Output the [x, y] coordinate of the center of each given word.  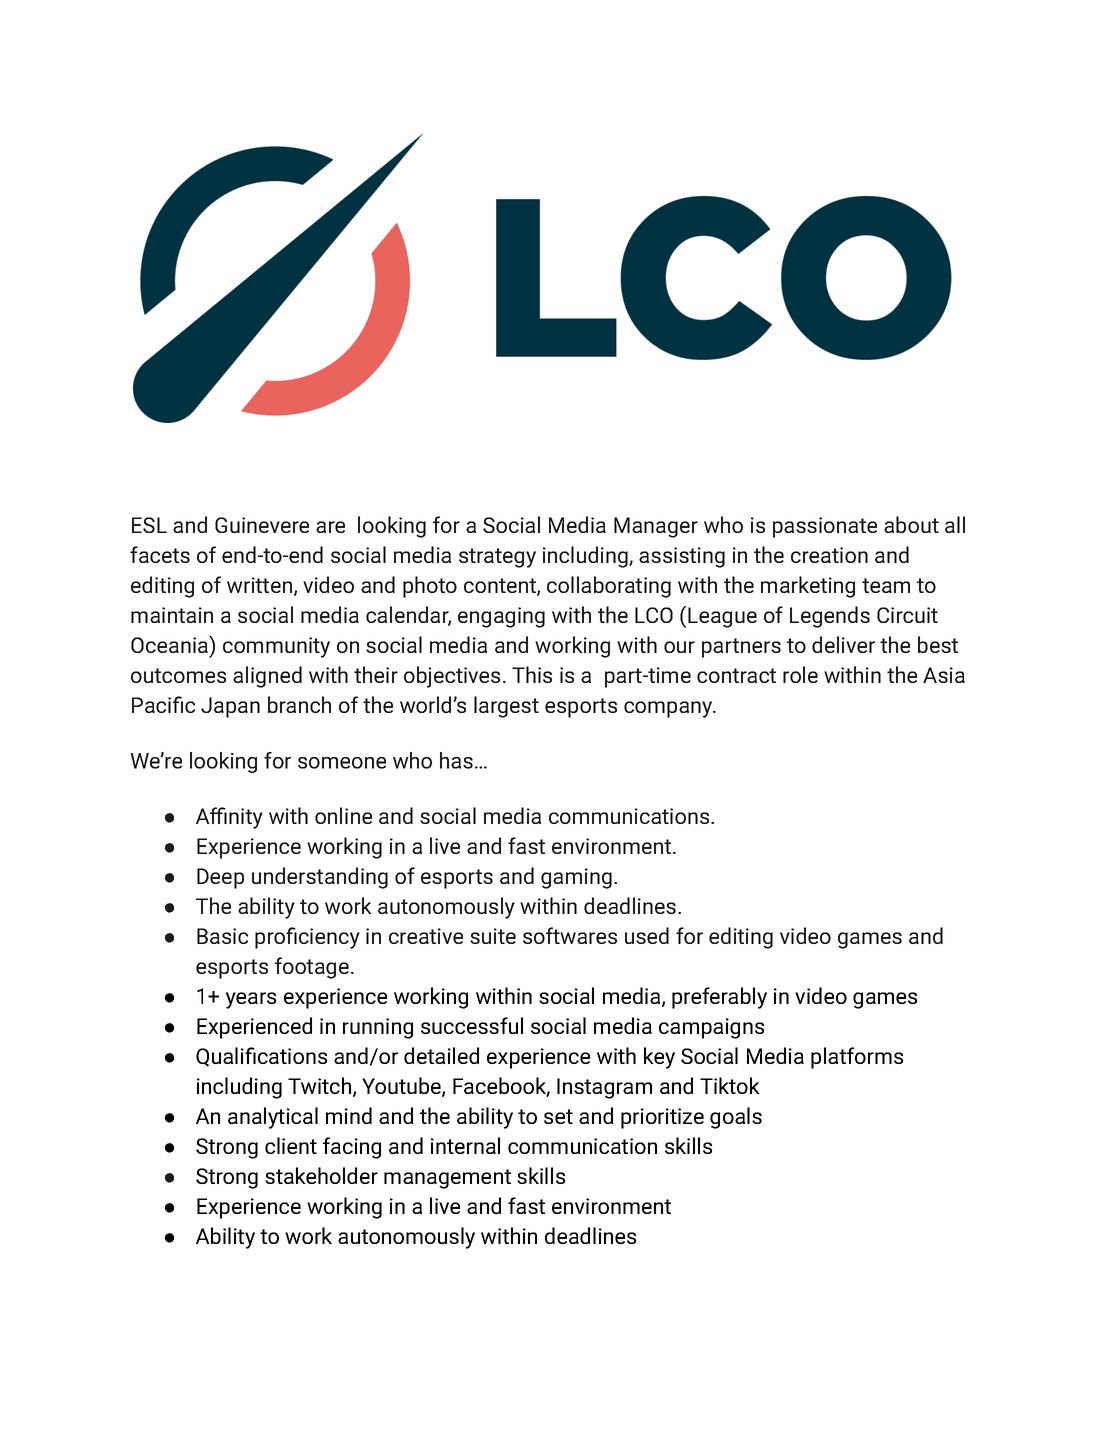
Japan [230, 707]
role [800, 674]
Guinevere [262, 525]
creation [829, 555]
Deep [220, 878]
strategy [497, 558]
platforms [857, 1058]
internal [465, 1145]
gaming [576, 878]
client [291, 1145]
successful [472, 1025]
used [647, 935]
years [251, 1000]
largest [506, 707]
